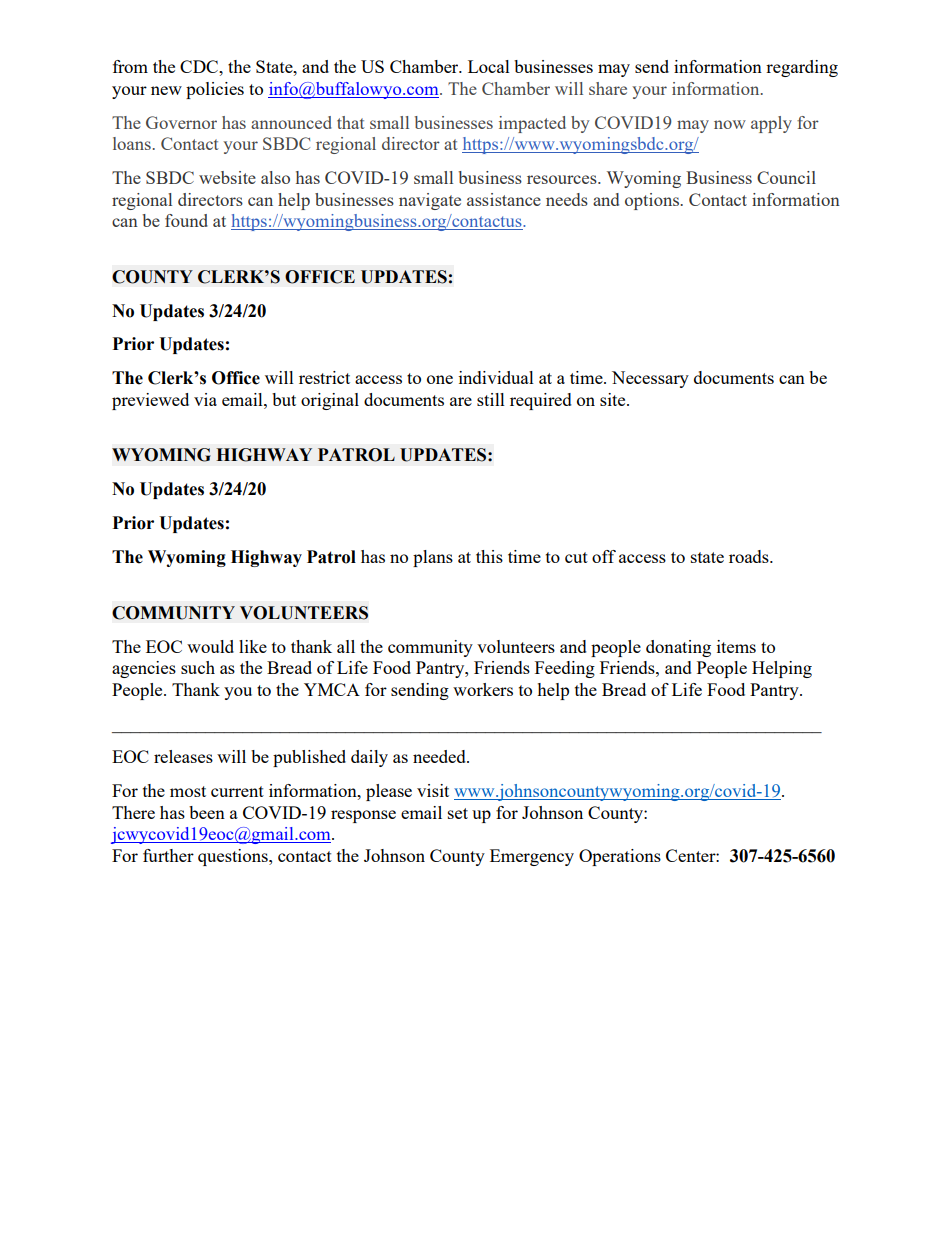  What do you see at coordinates (650, 379) in the screenshot?
I see `Necessary` at bounding box center [650, 379].
